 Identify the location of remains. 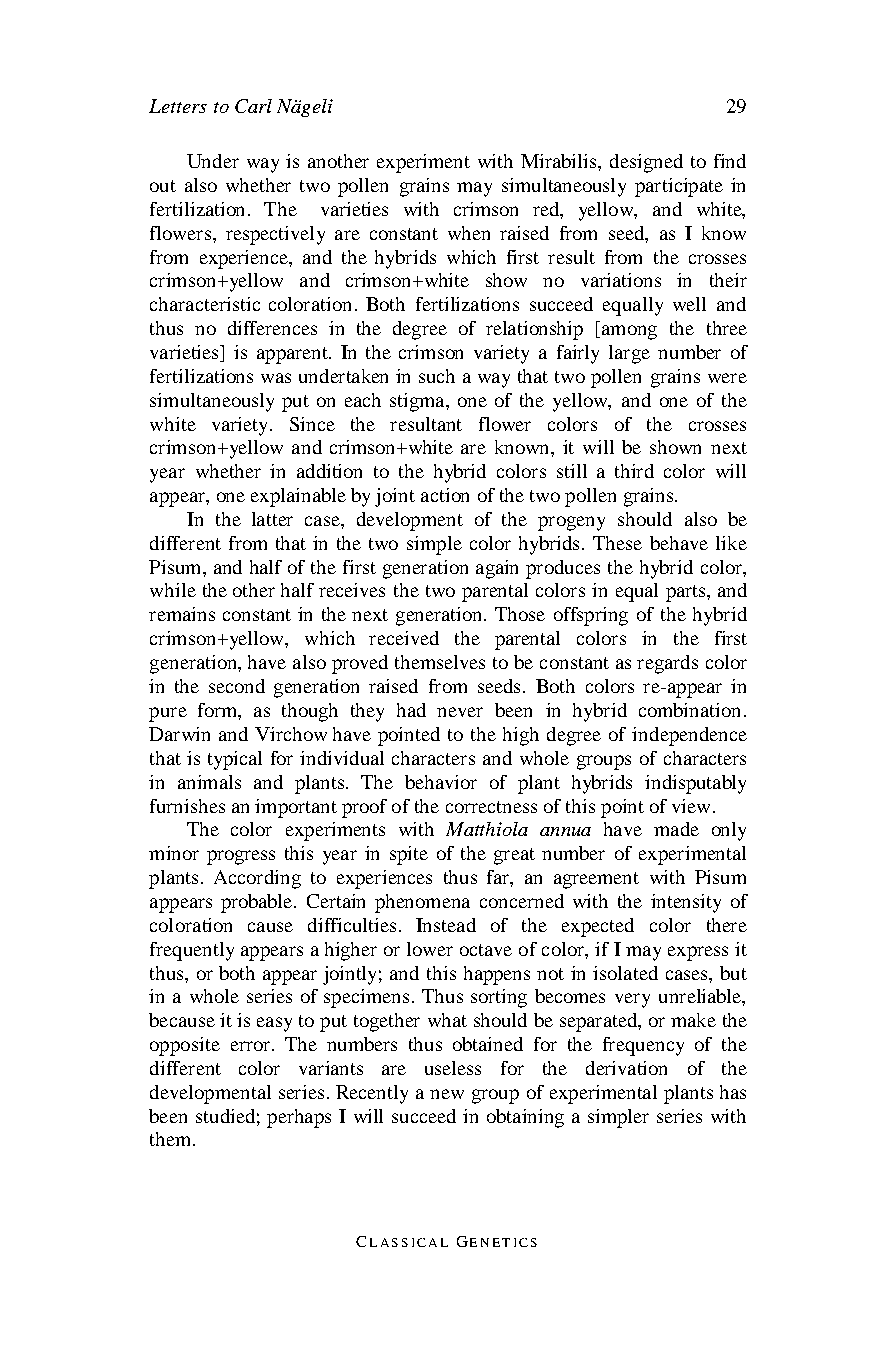
(182, 614).
